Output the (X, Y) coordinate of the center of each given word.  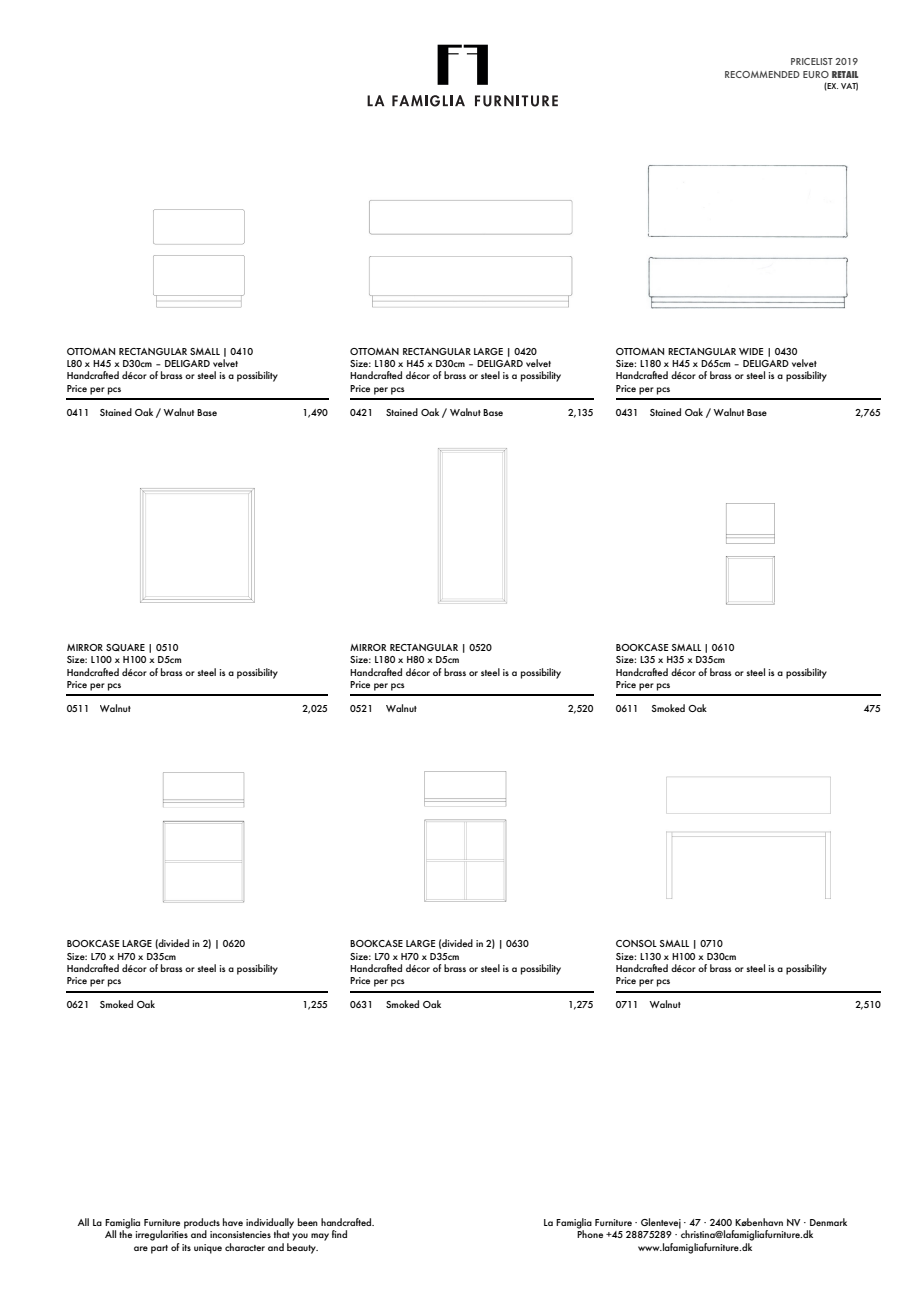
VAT (849, 86)
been (308, 1222)
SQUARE (125, 647)
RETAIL (845, 74)
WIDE (751, 351)
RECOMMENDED (762, 74)
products (202, 1224)
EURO (816, 74)
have (233, 1222)
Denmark (828, 1222)
